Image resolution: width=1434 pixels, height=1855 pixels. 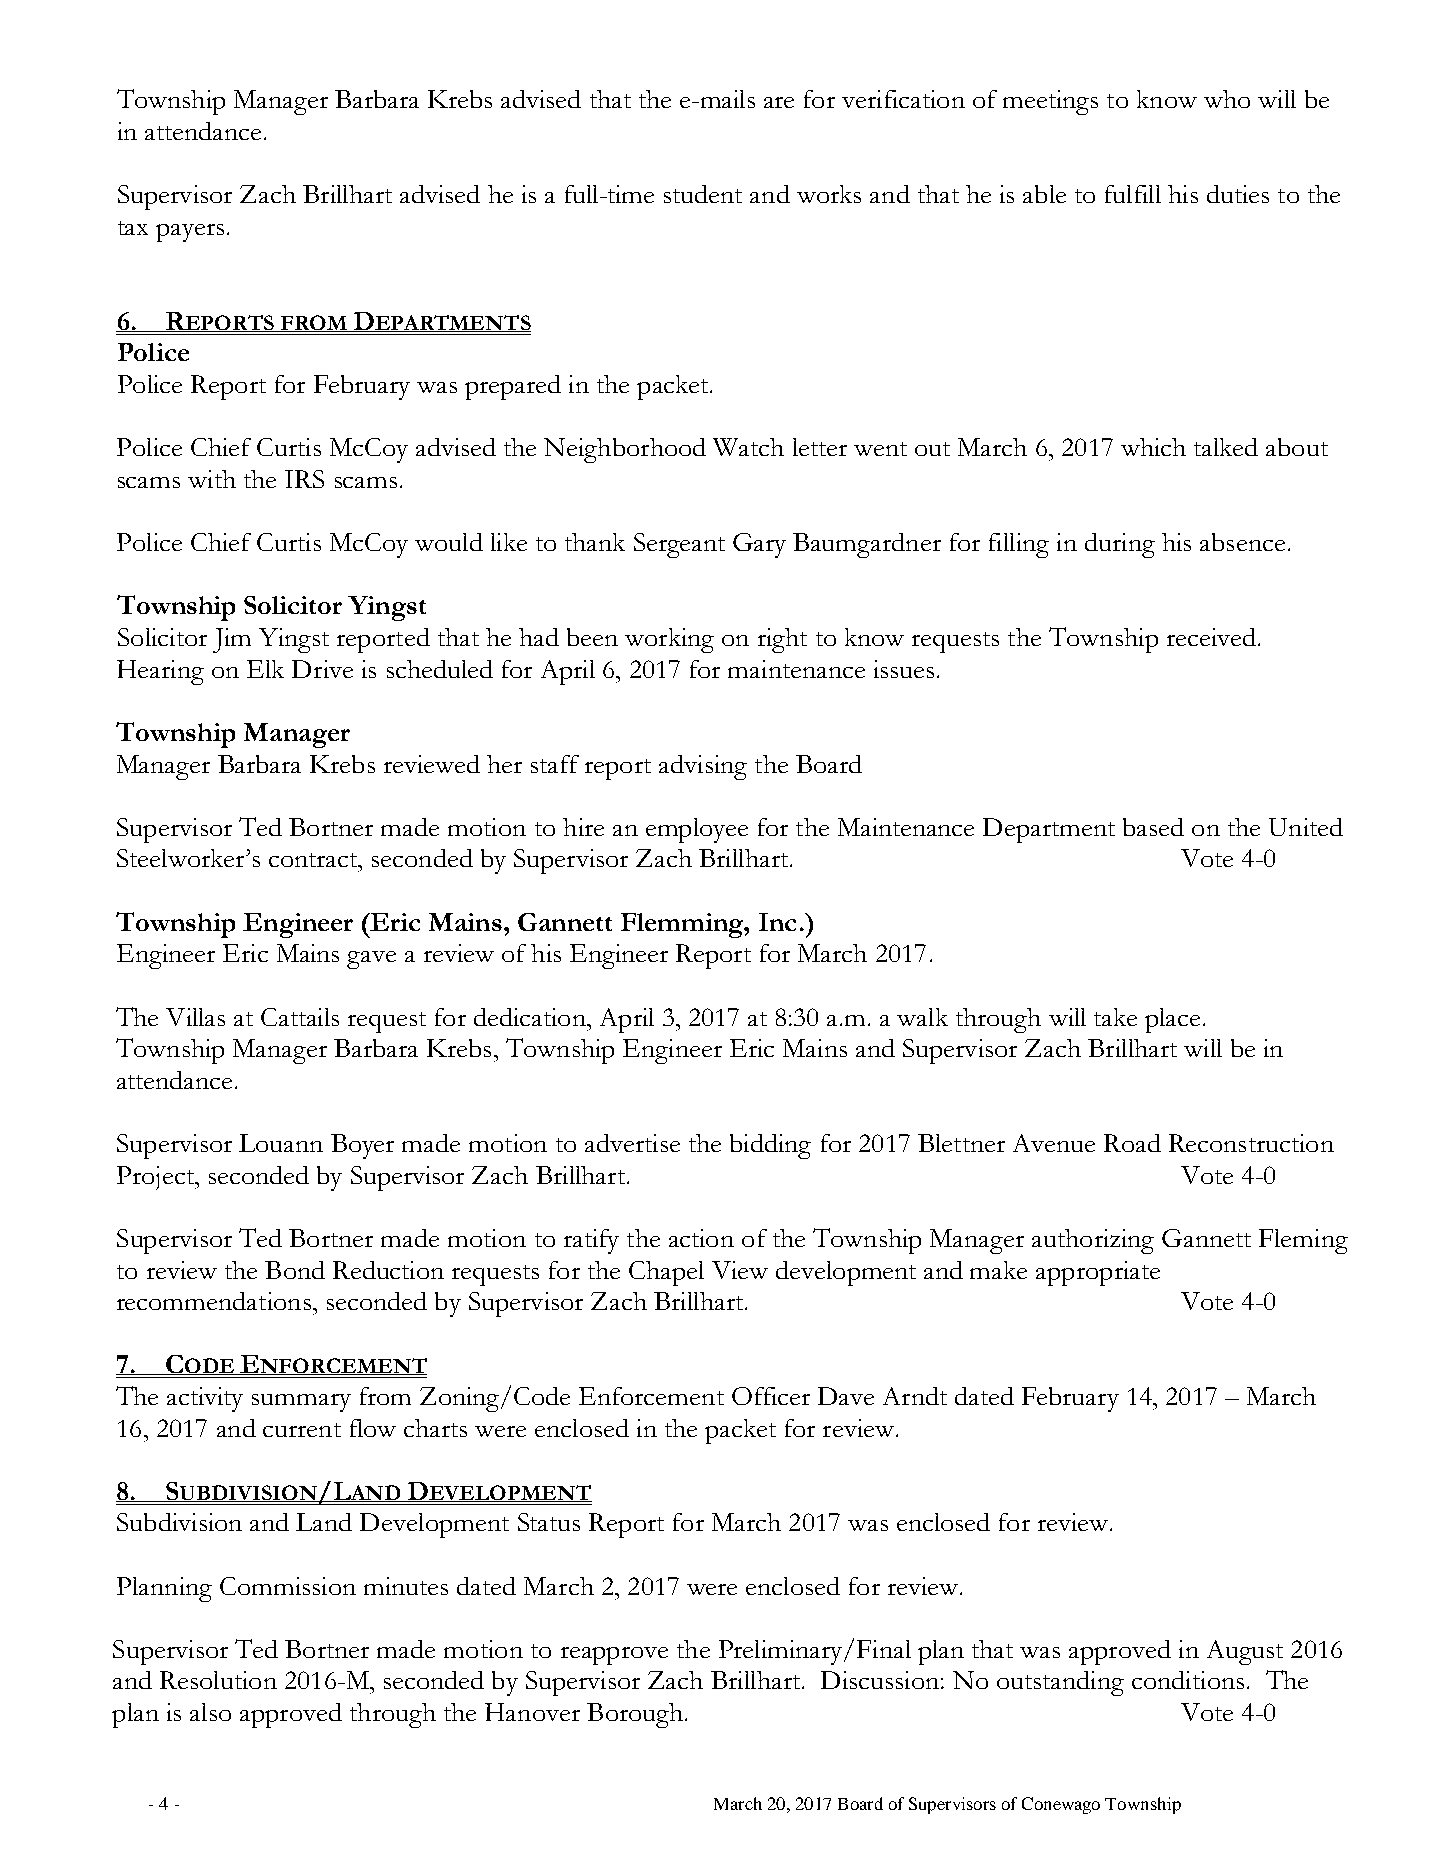 I want to click on IRS, so click(x=304, y=479).
